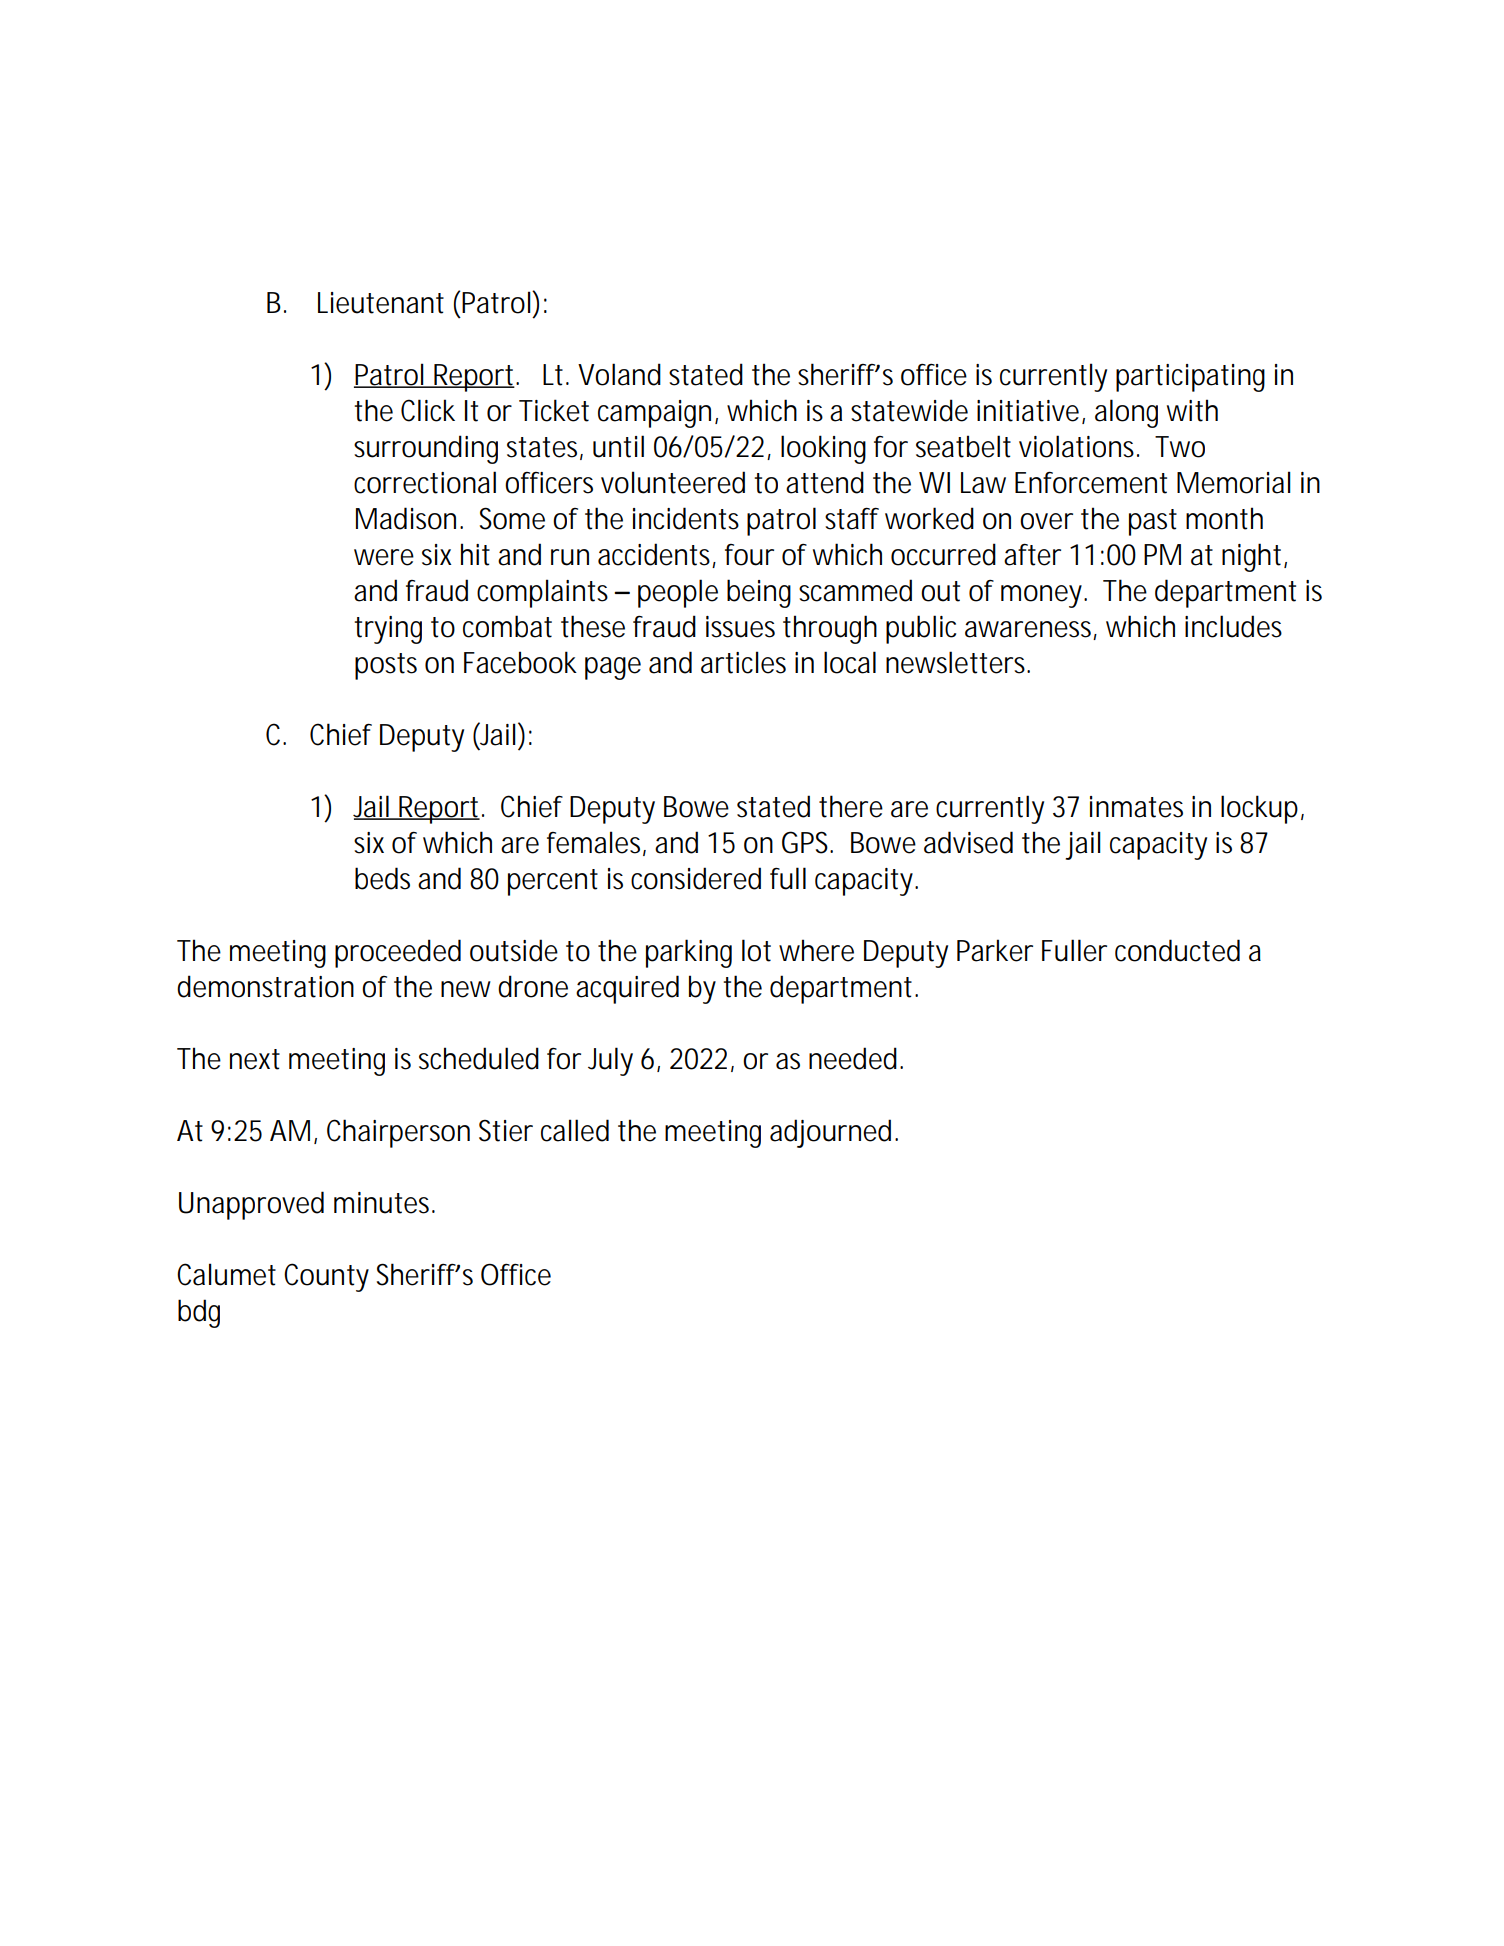 This screenshot has height=1946, width=1504. What do you see at coordinates (326, 1277) in the screenshot?
I see `County` at bounding box center [326, 1277].
